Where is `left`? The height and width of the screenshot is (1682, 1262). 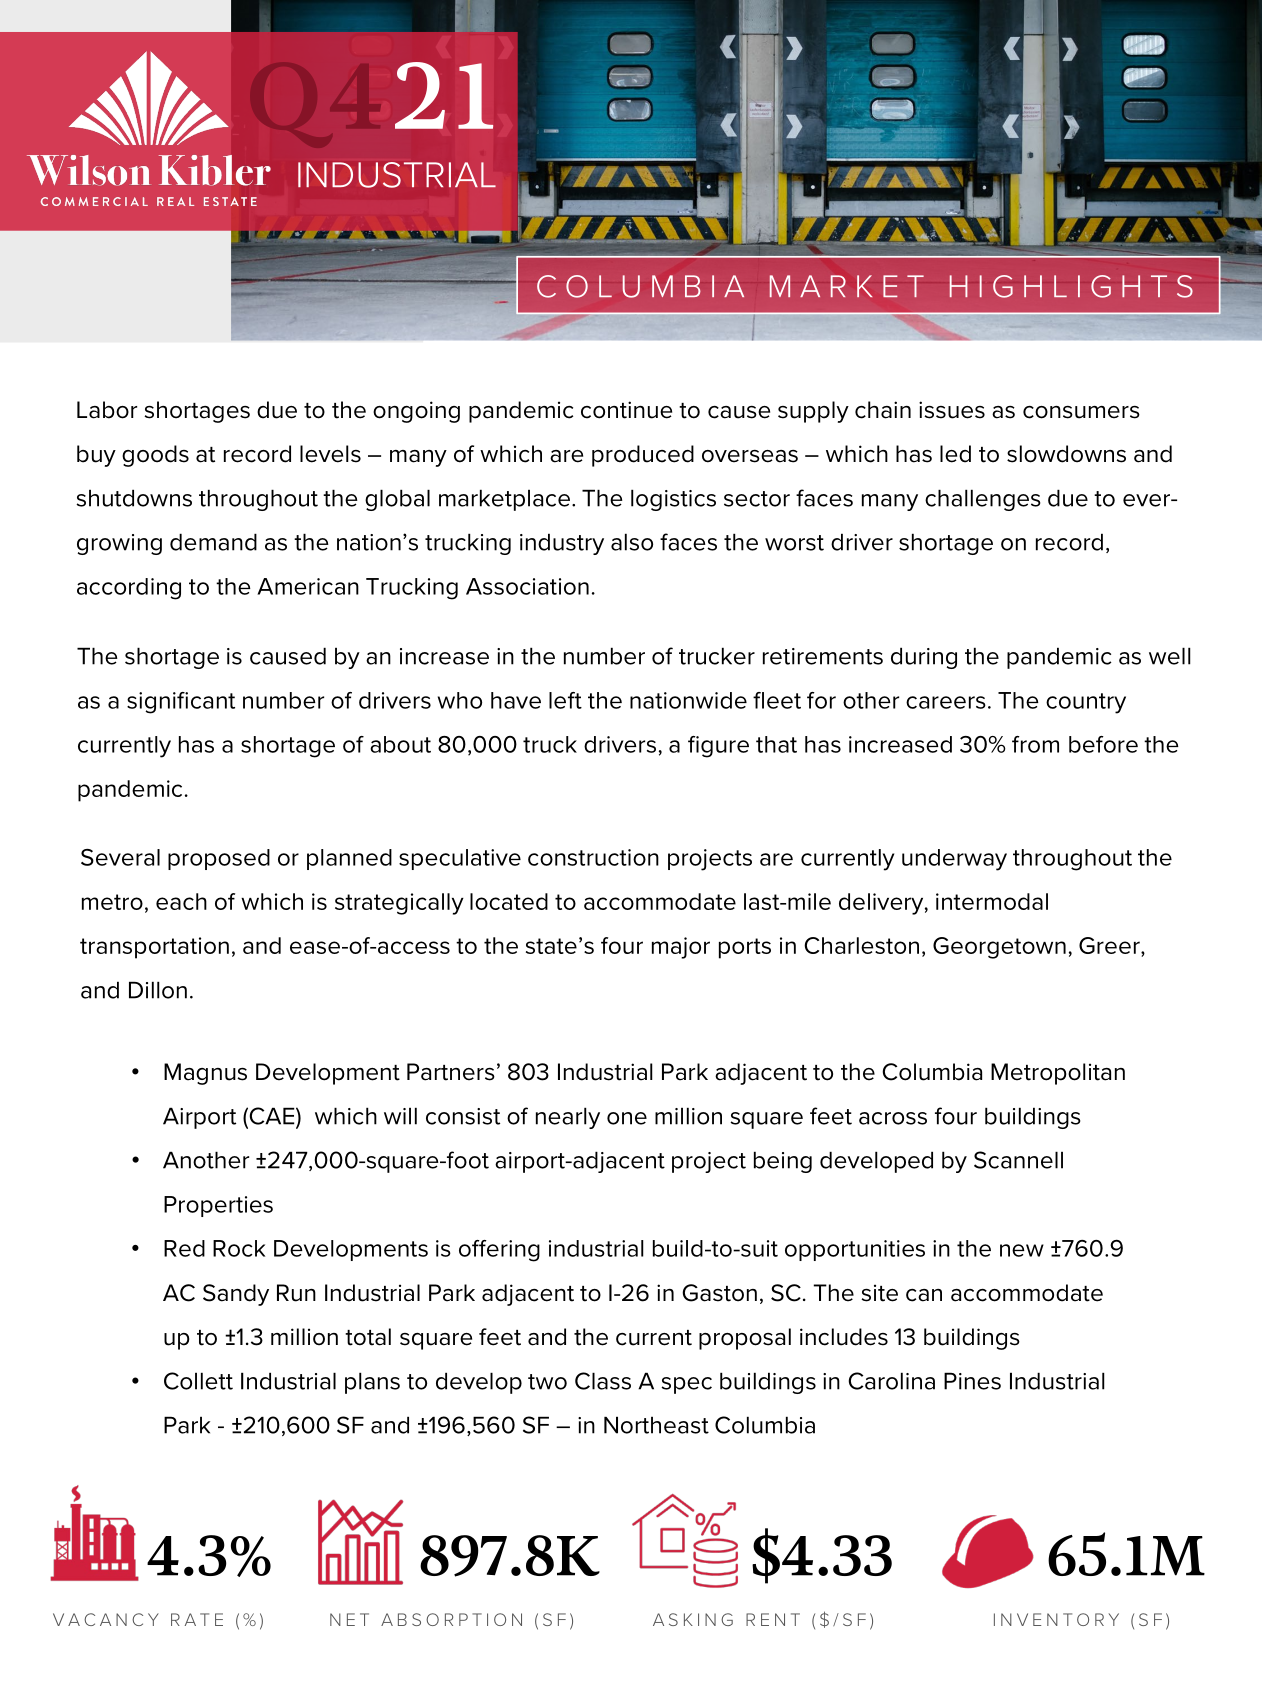 left is located at coordinates (565, 700).
